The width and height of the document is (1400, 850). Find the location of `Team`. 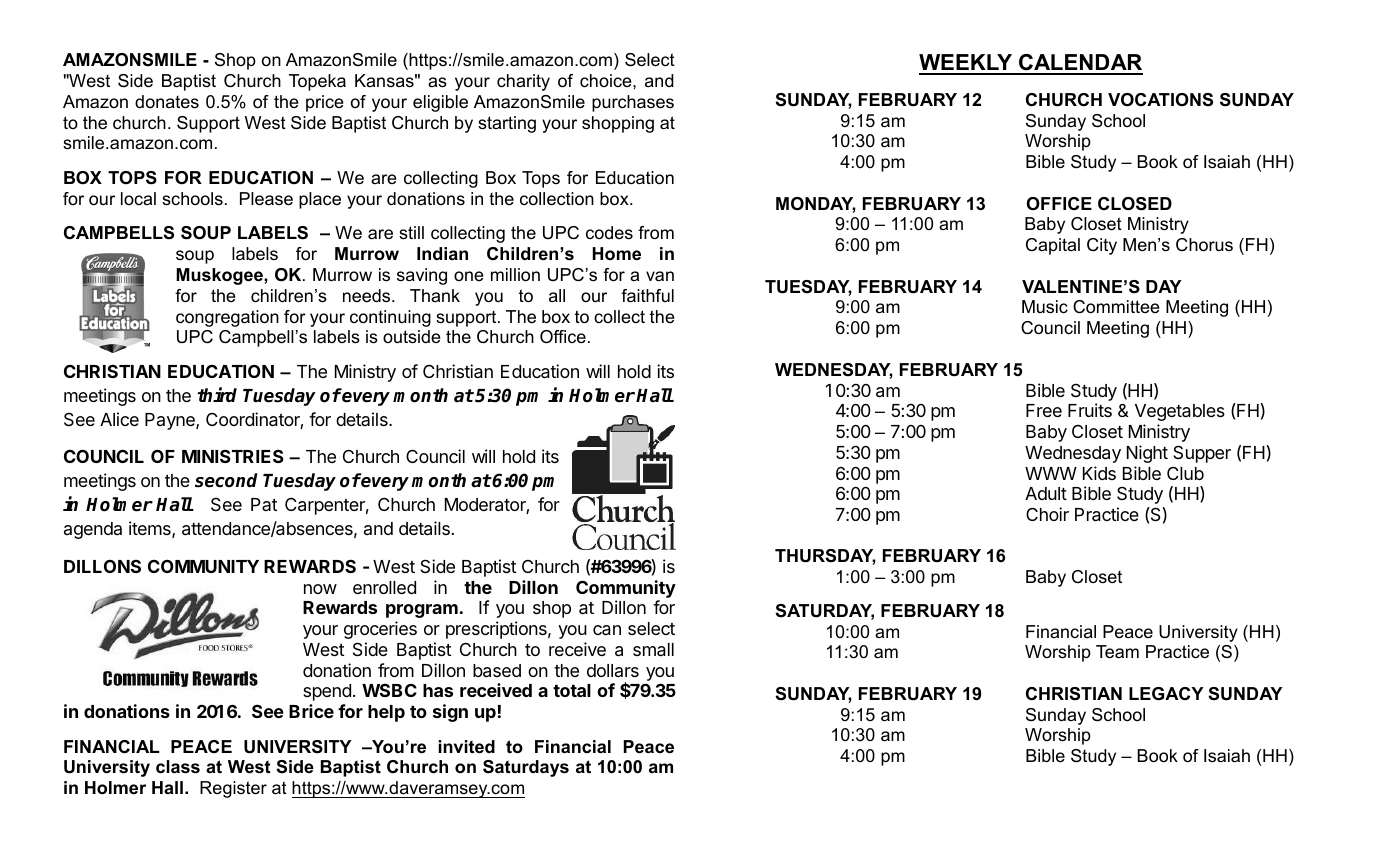

Team is located at coordinates (1117, 651).
